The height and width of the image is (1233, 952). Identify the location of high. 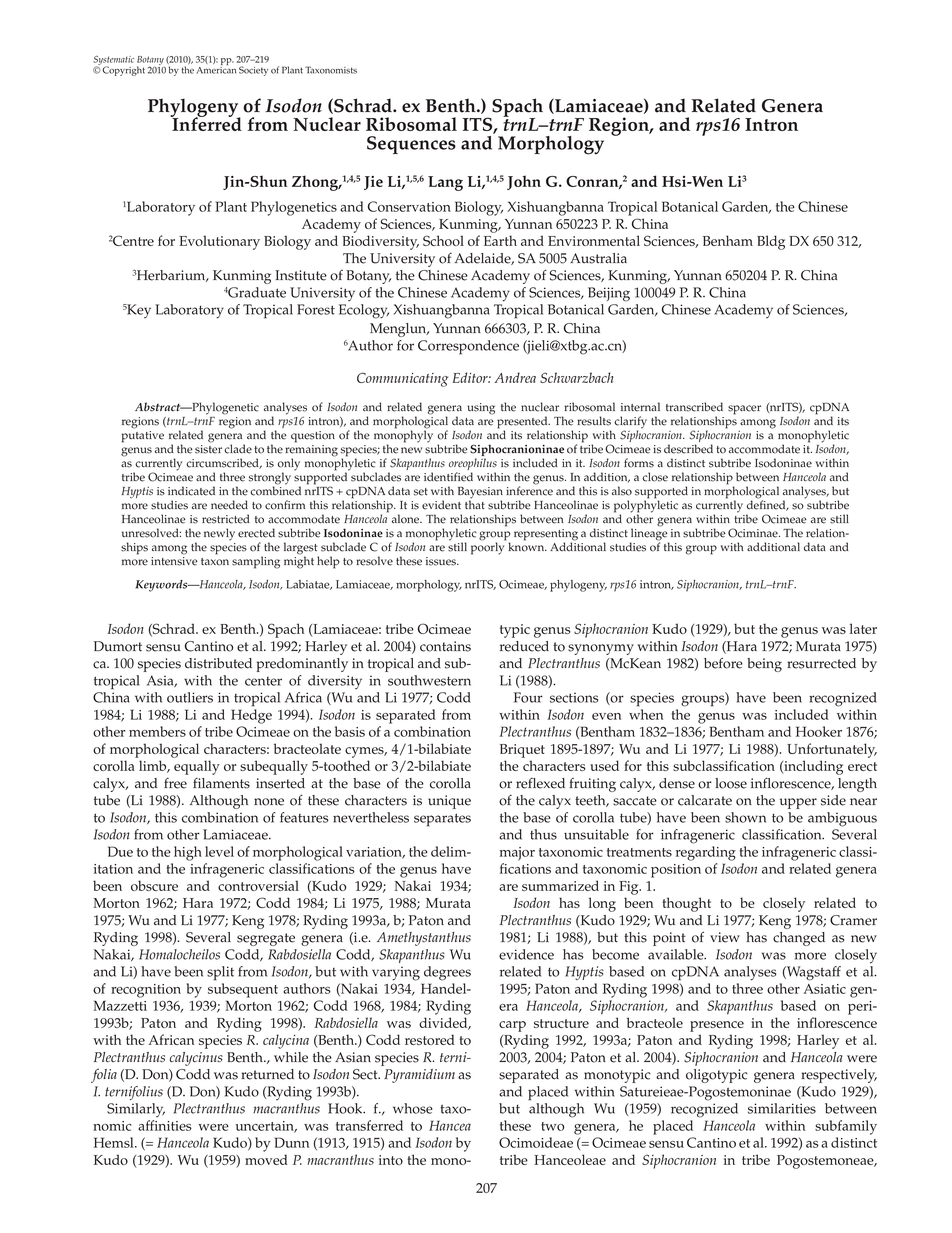
(188, 853).
